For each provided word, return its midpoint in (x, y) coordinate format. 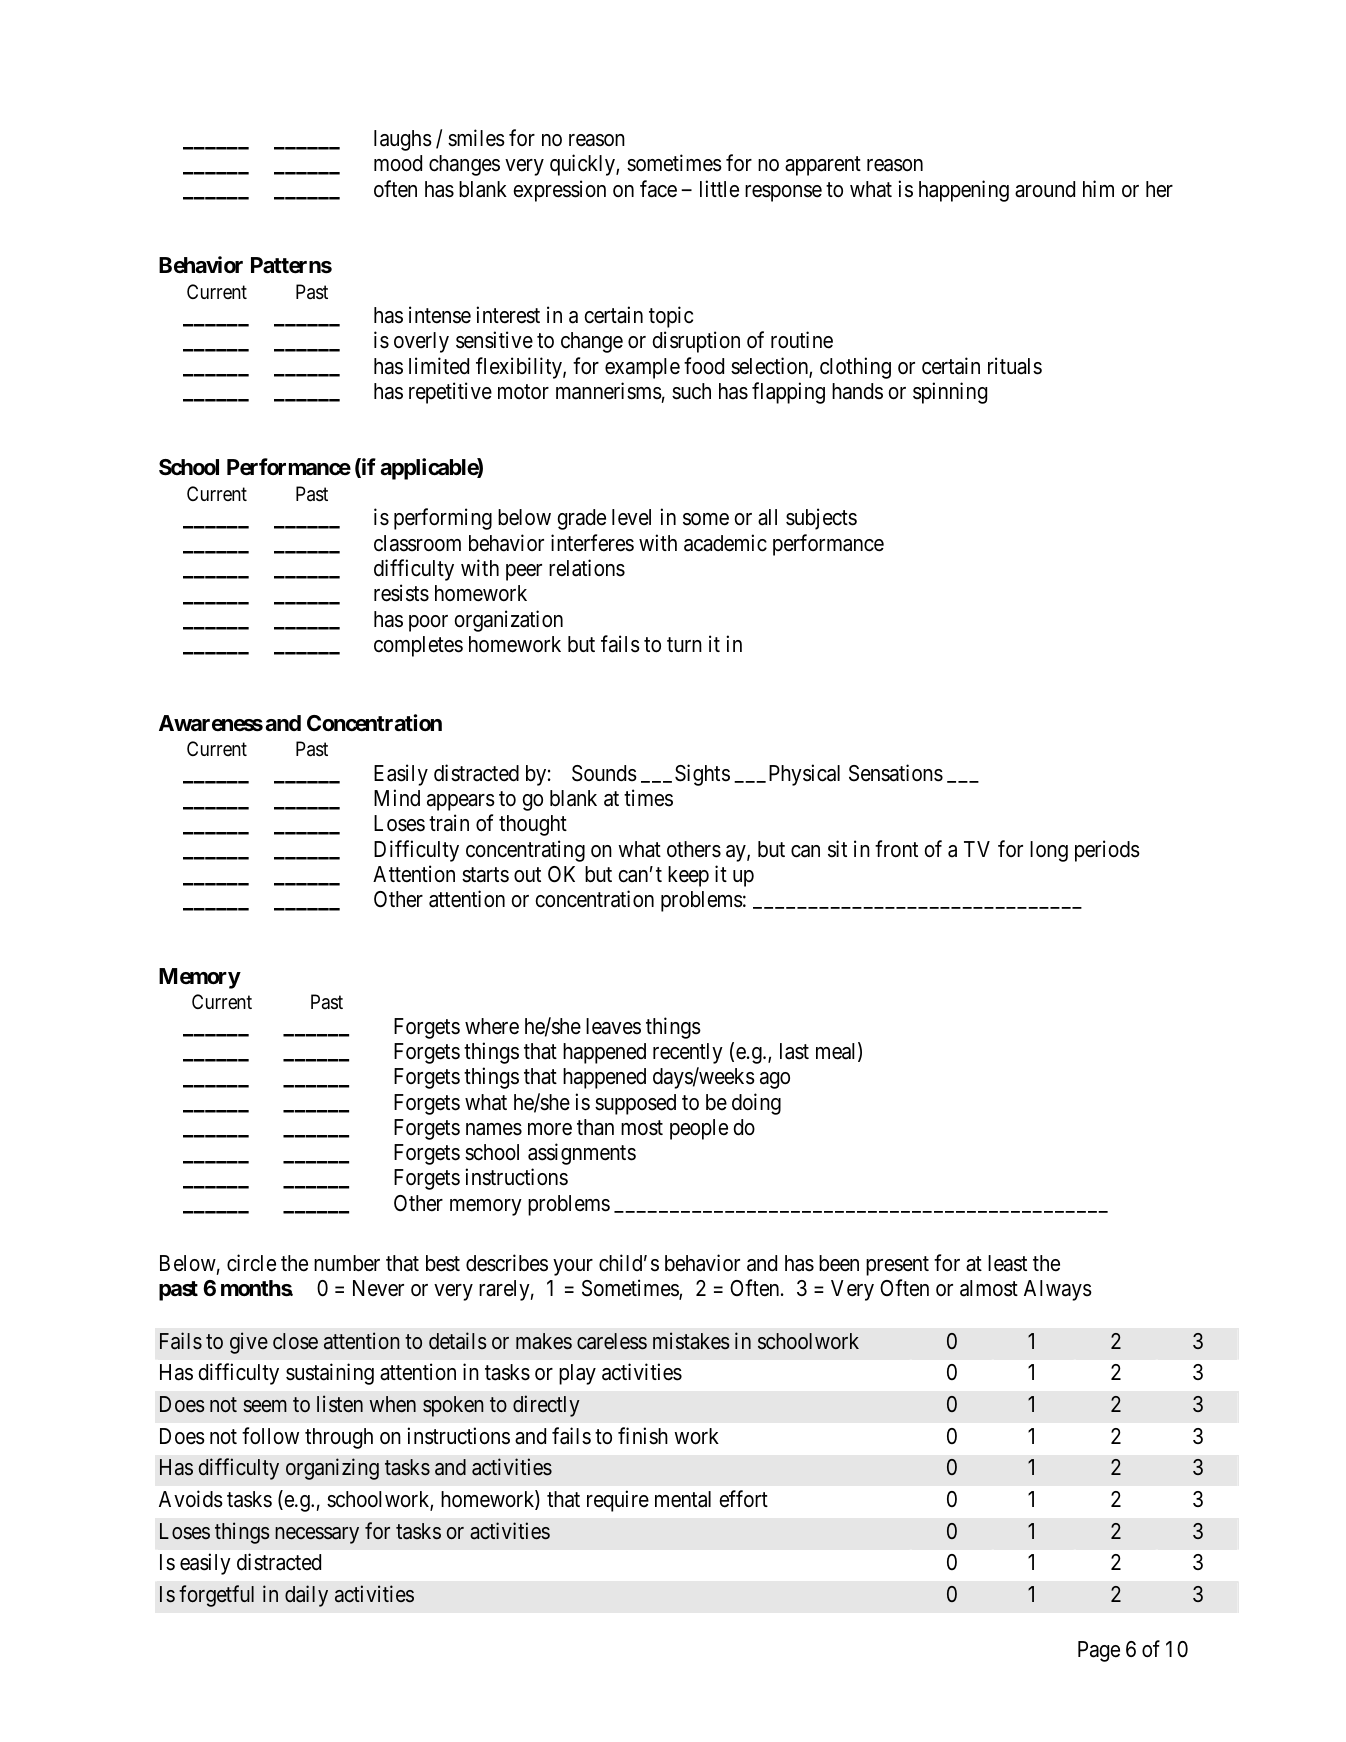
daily (306, 1596)
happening (964, 191)
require (618, 1501)
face (658, 189)
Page (1099, 1651)
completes (418, 646)
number (347, 1263)
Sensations (896, 773)
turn (684, 644)
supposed (635, 1104)
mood (398, 163)
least (1007, 1263)
